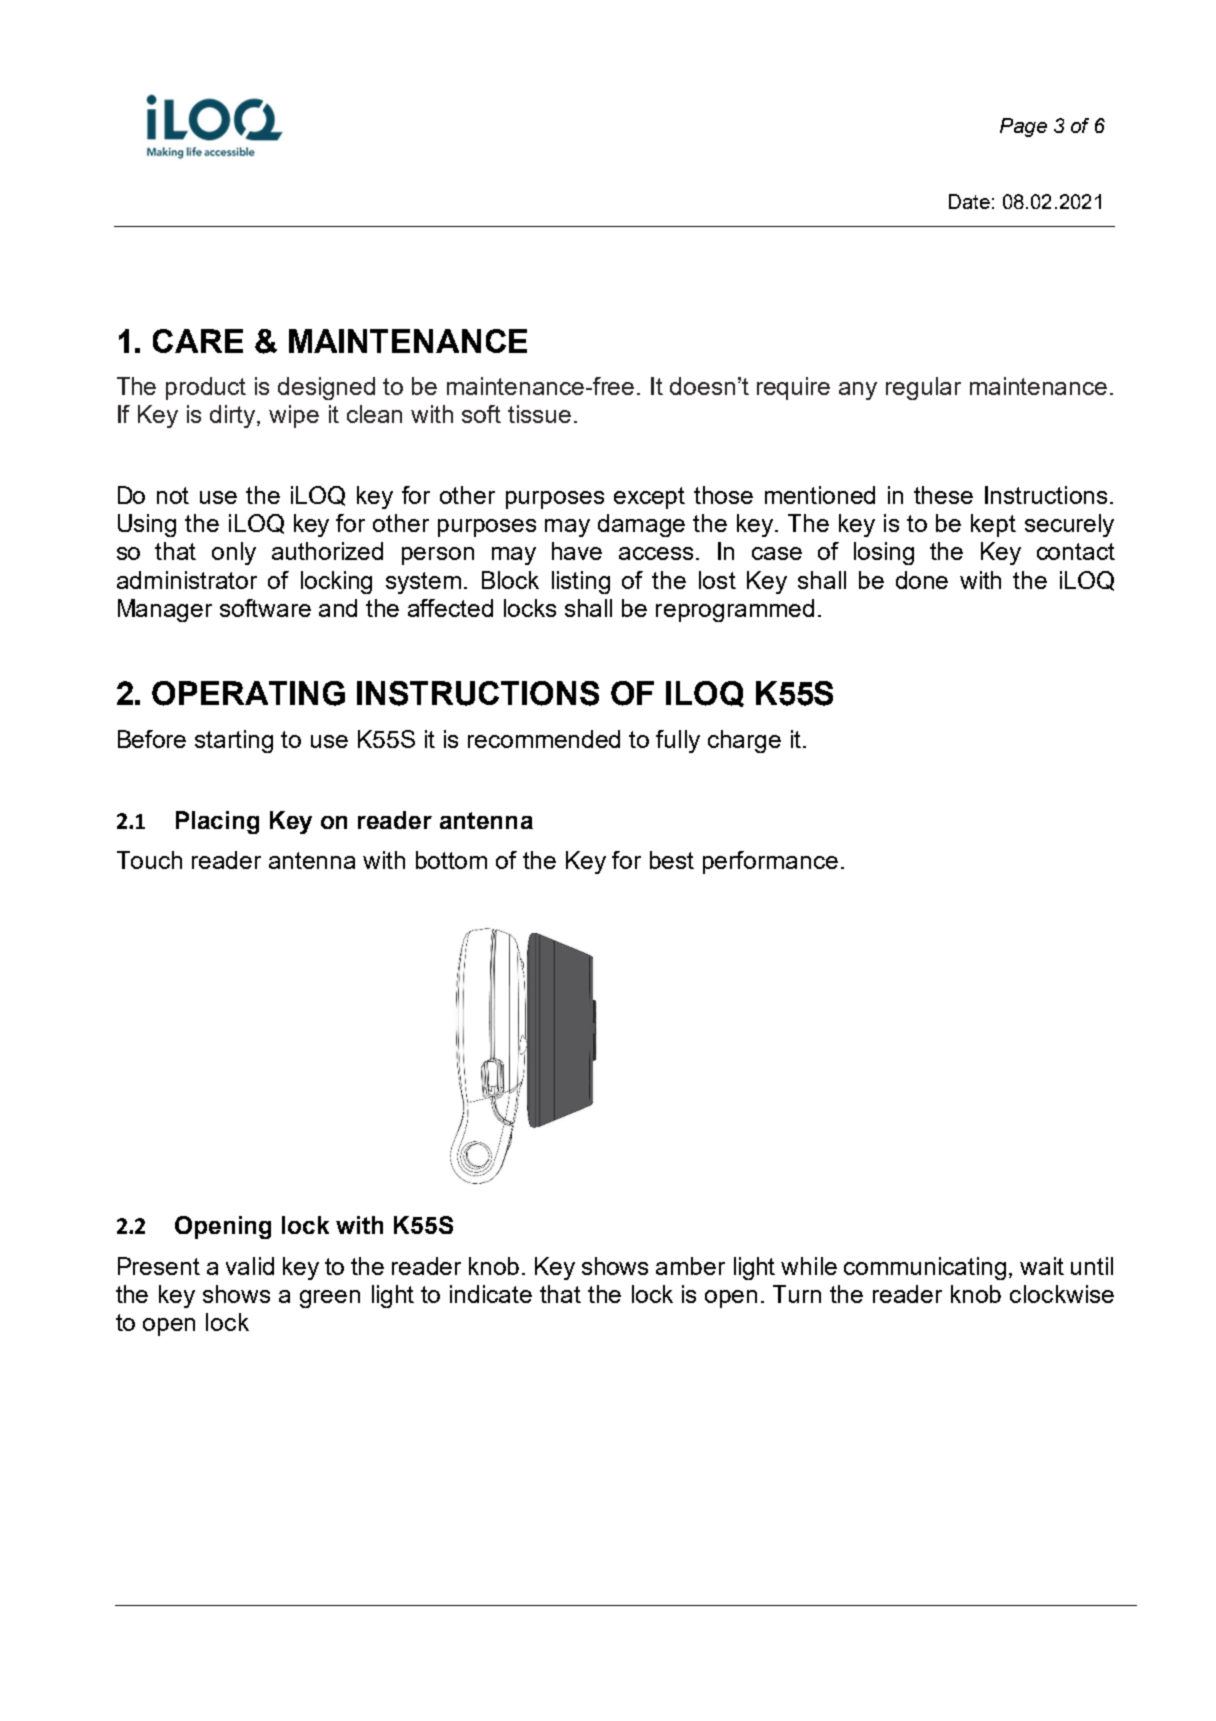 This screenshot has height=1721, width=1216. I want to click on CARE, so click(198, 341).
